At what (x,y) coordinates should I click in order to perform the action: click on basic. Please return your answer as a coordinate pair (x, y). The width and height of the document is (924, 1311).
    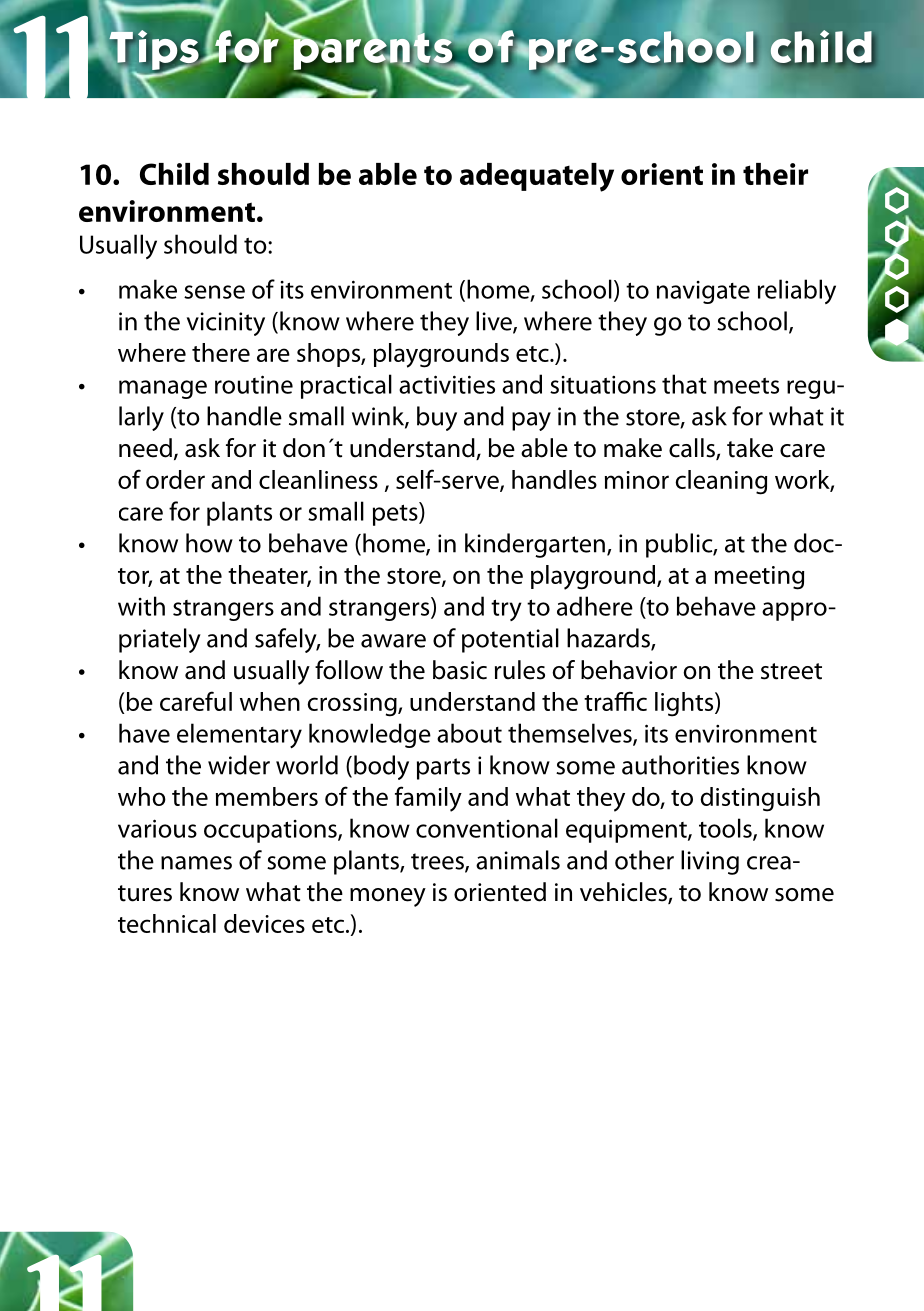
    Looking at the image, I should click on (460, 670).
